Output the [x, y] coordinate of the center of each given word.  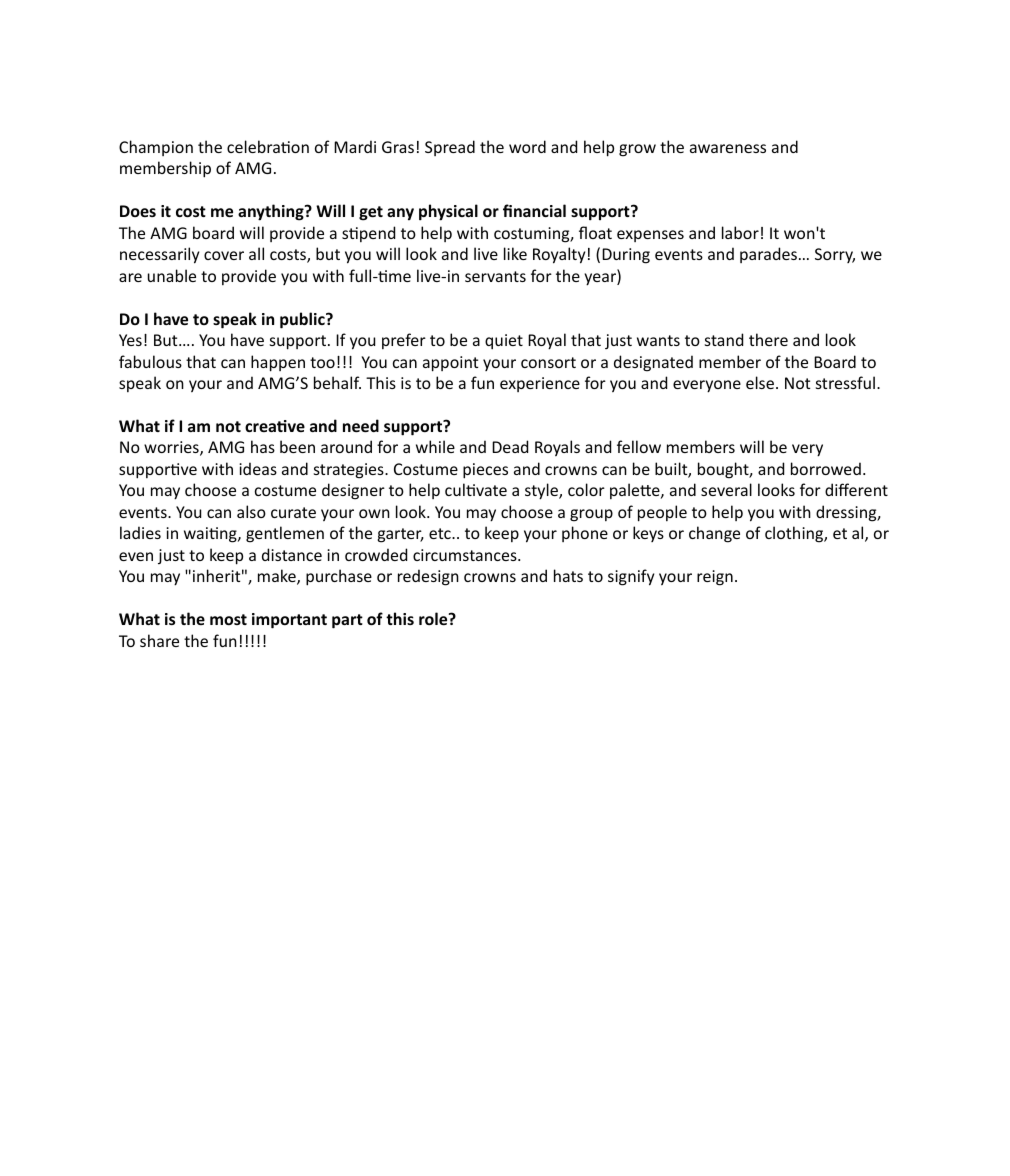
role [434, 618]
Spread [450, 148]
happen [278, 363]
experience [540, 384]
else [760, 382]
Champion [156, 148]
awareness [728, 148]
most [228, 619]
